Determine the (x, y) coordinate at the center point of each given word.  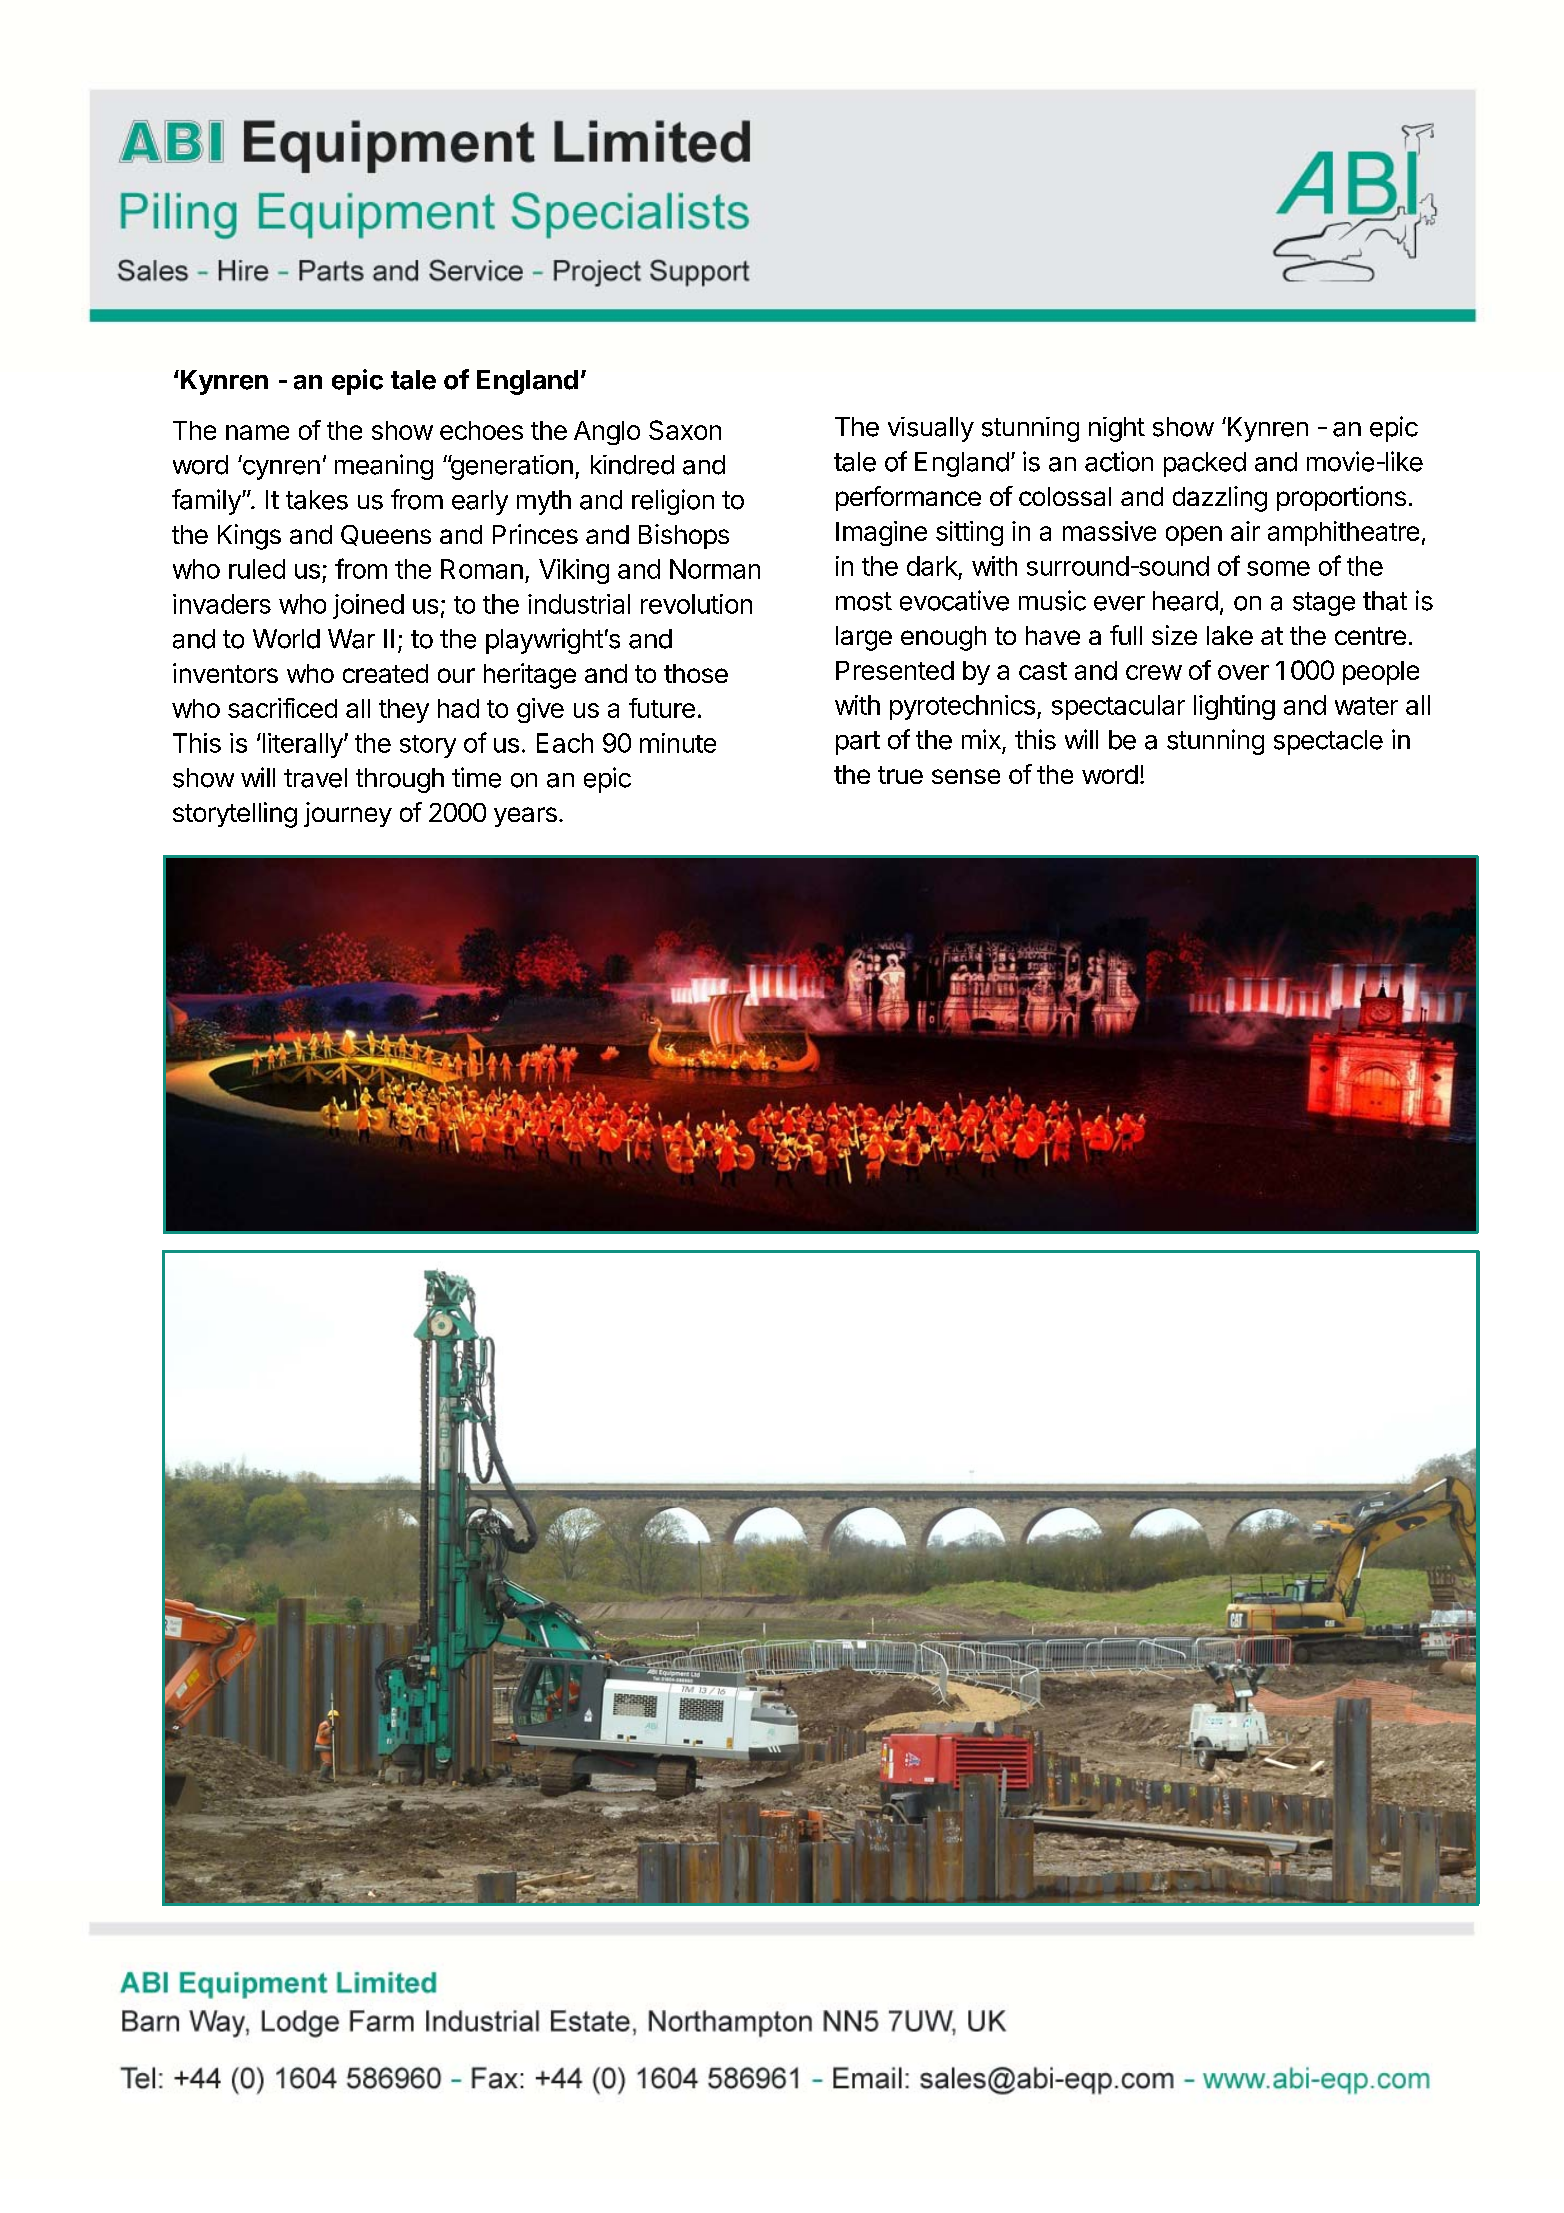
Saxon (685, 430)
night (1117, 429)
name (257, 432)
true (900, 775)
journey (348, 814)
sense (966, 776)
